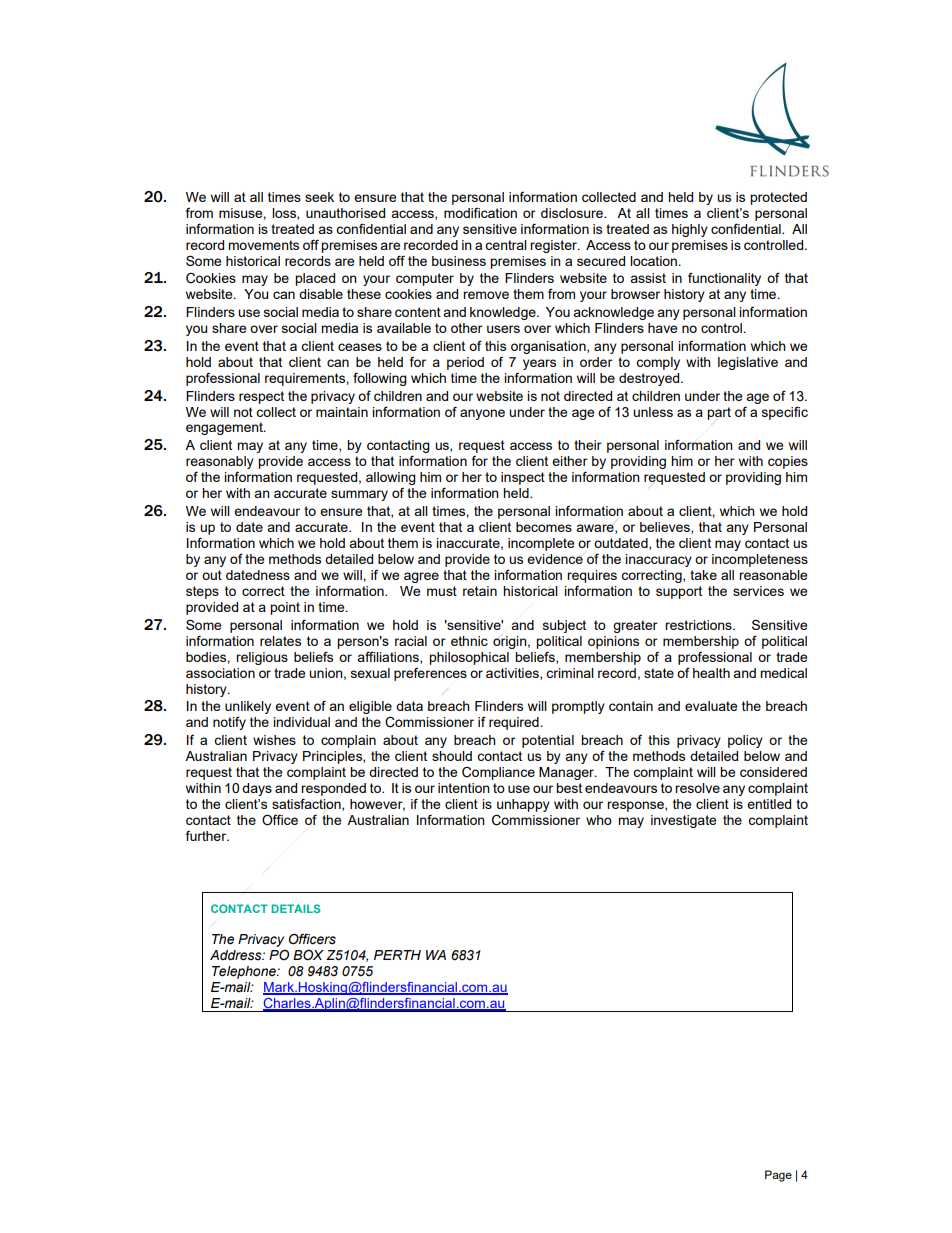 This page has height=1233, width=952. What do you see at coordinates (285, 608) in the page?
I see `point` at bounding box center [285, 608].
